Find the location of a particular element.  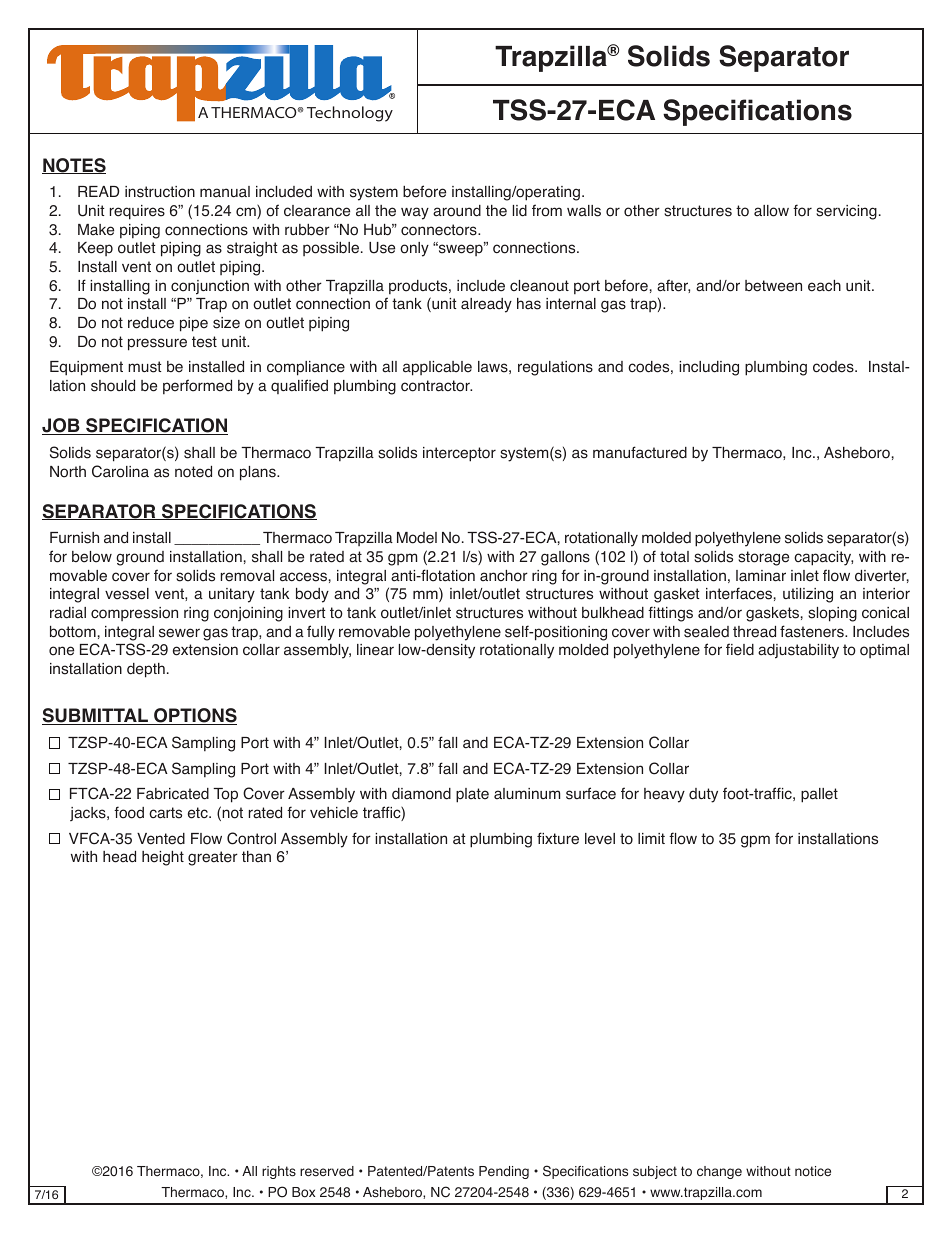

around is located at coordinates (457, 211).
